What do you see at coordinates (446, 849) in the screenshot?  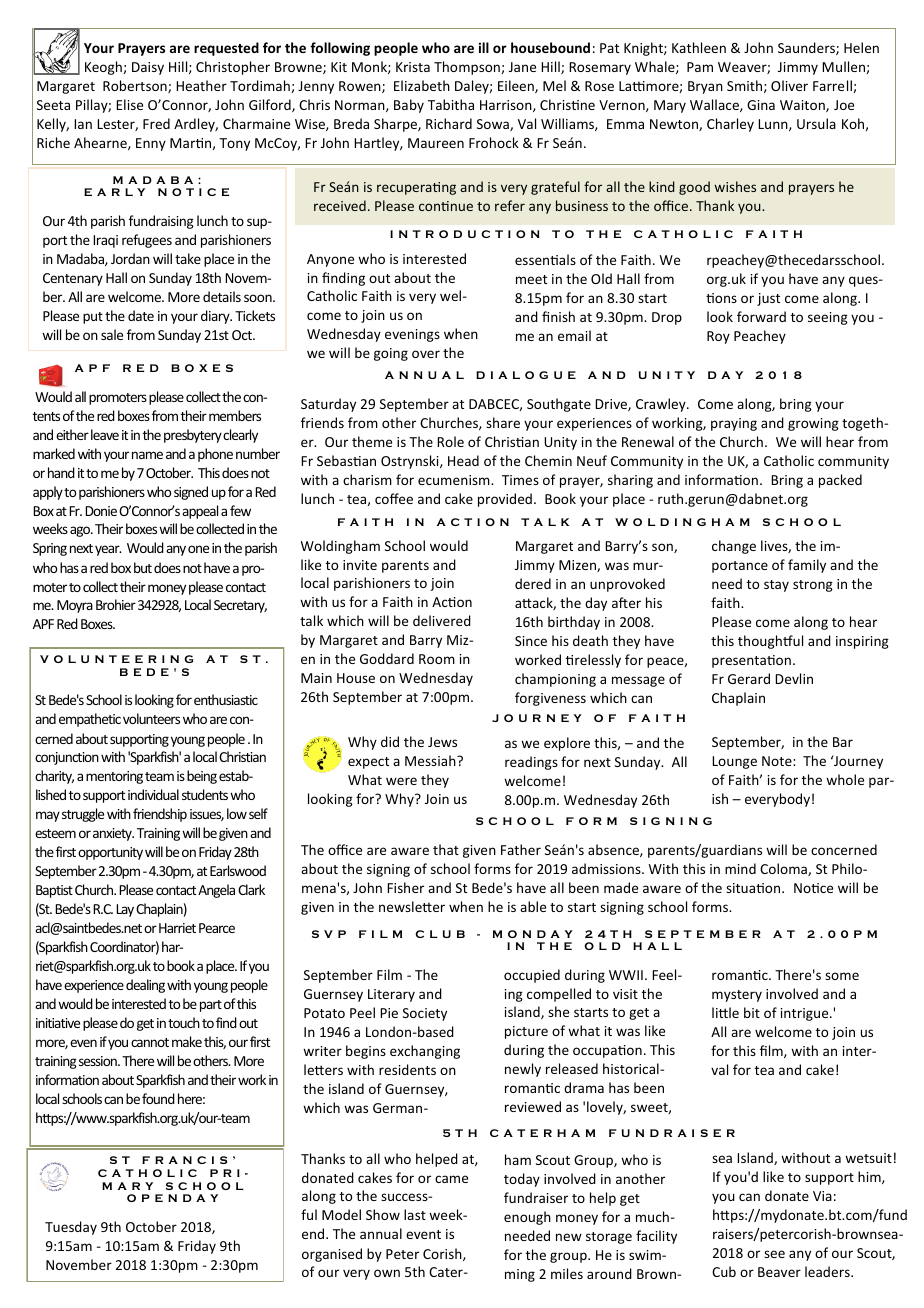 I see `that` at bounding box center [446, 849].
